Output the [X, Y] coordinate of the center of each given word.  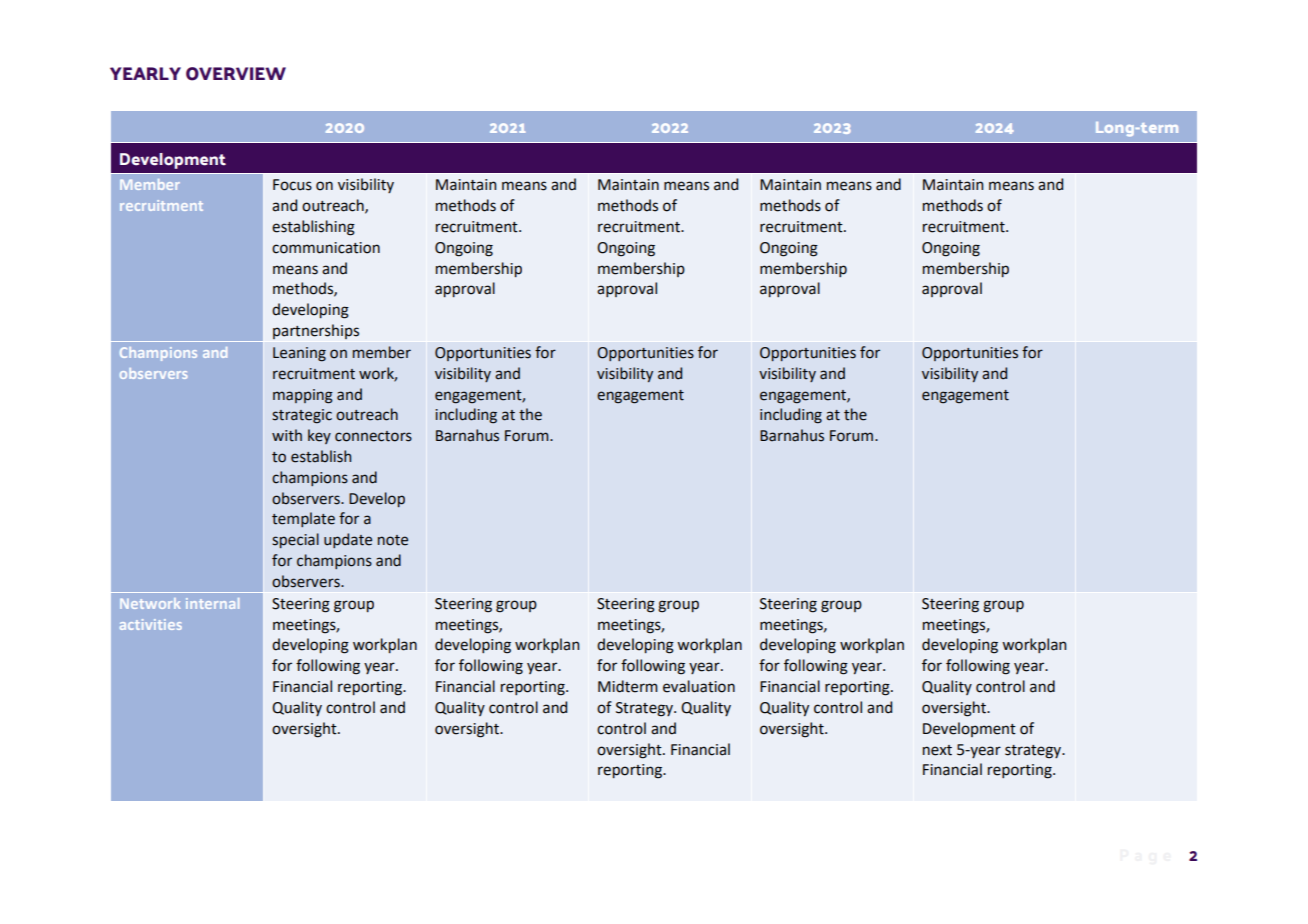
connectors [373, 436]
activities [151, 624]
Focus [292, 185]
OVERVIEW [236, 74]
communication [326, 248]
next [937, 750]
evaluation [699, 686]
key [319, 436]
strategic [302, 416]
